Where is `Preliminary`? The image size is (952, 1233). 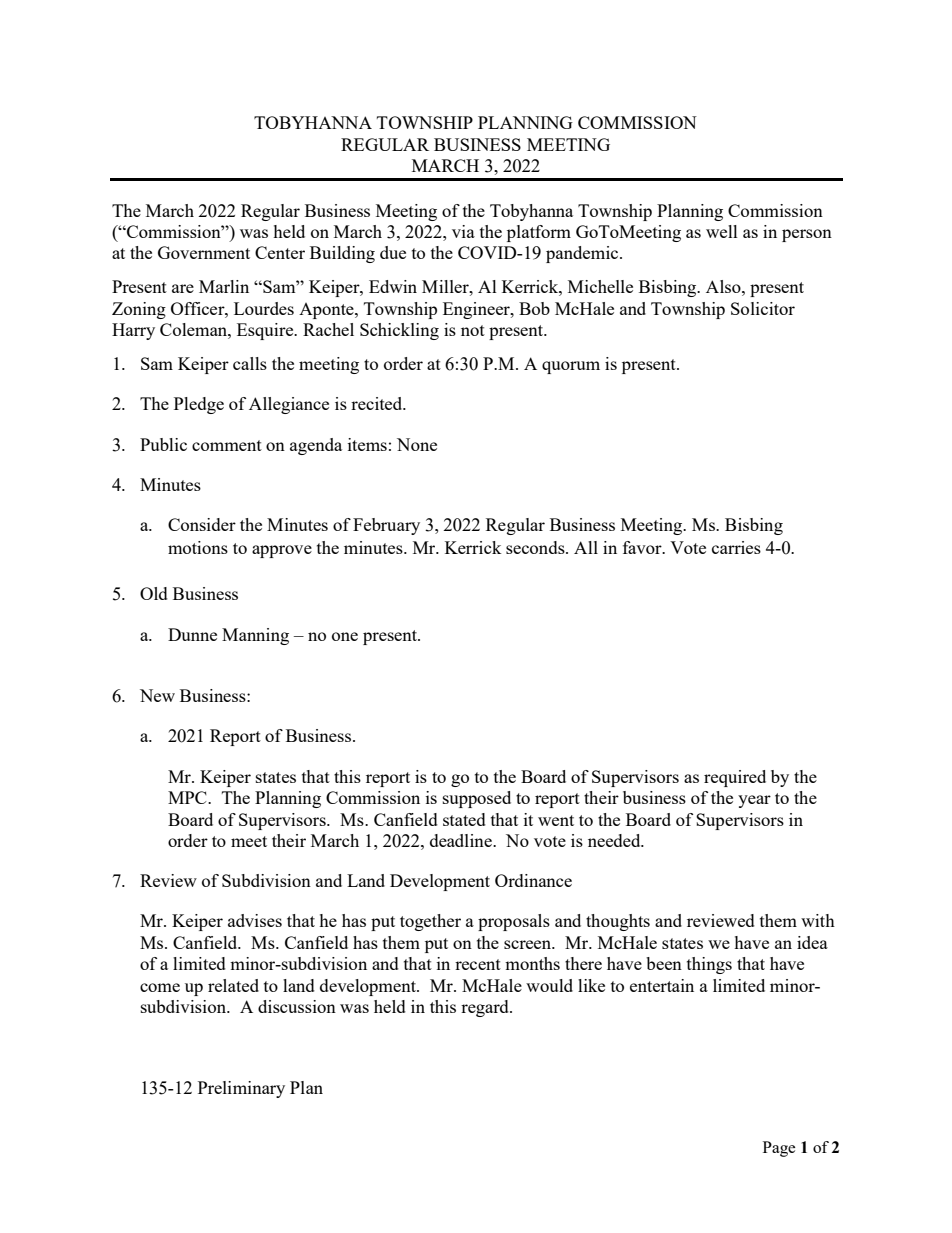
Preliminary is located at coordinates (241, 1089).
